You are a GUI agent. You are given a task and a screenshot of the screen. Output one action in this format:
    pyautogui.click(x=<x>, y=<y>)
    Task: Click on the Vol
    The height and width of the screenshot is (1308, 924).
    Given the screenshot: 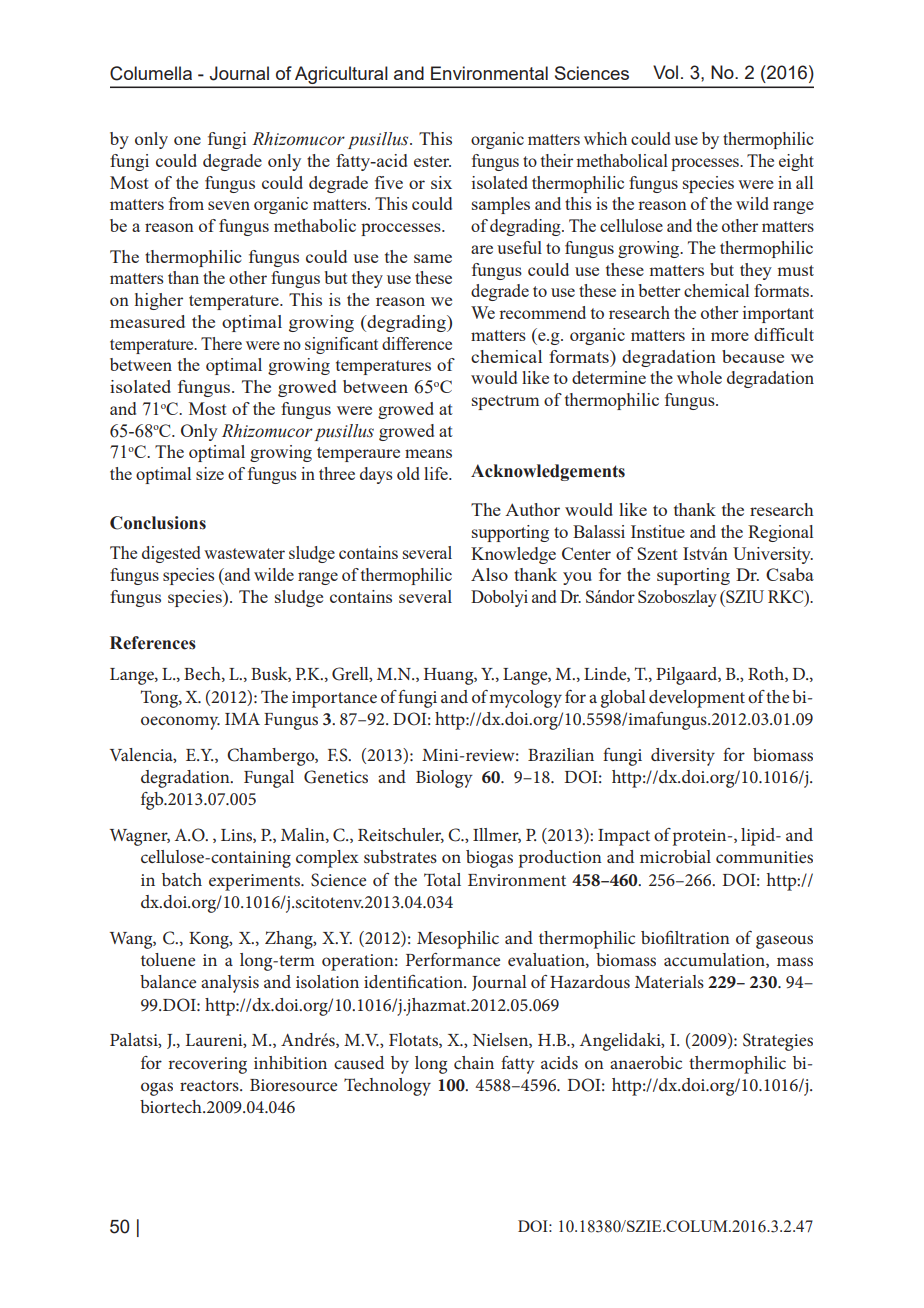 What is the action you would take?
    pyautogui.click(x=665, y=72)
